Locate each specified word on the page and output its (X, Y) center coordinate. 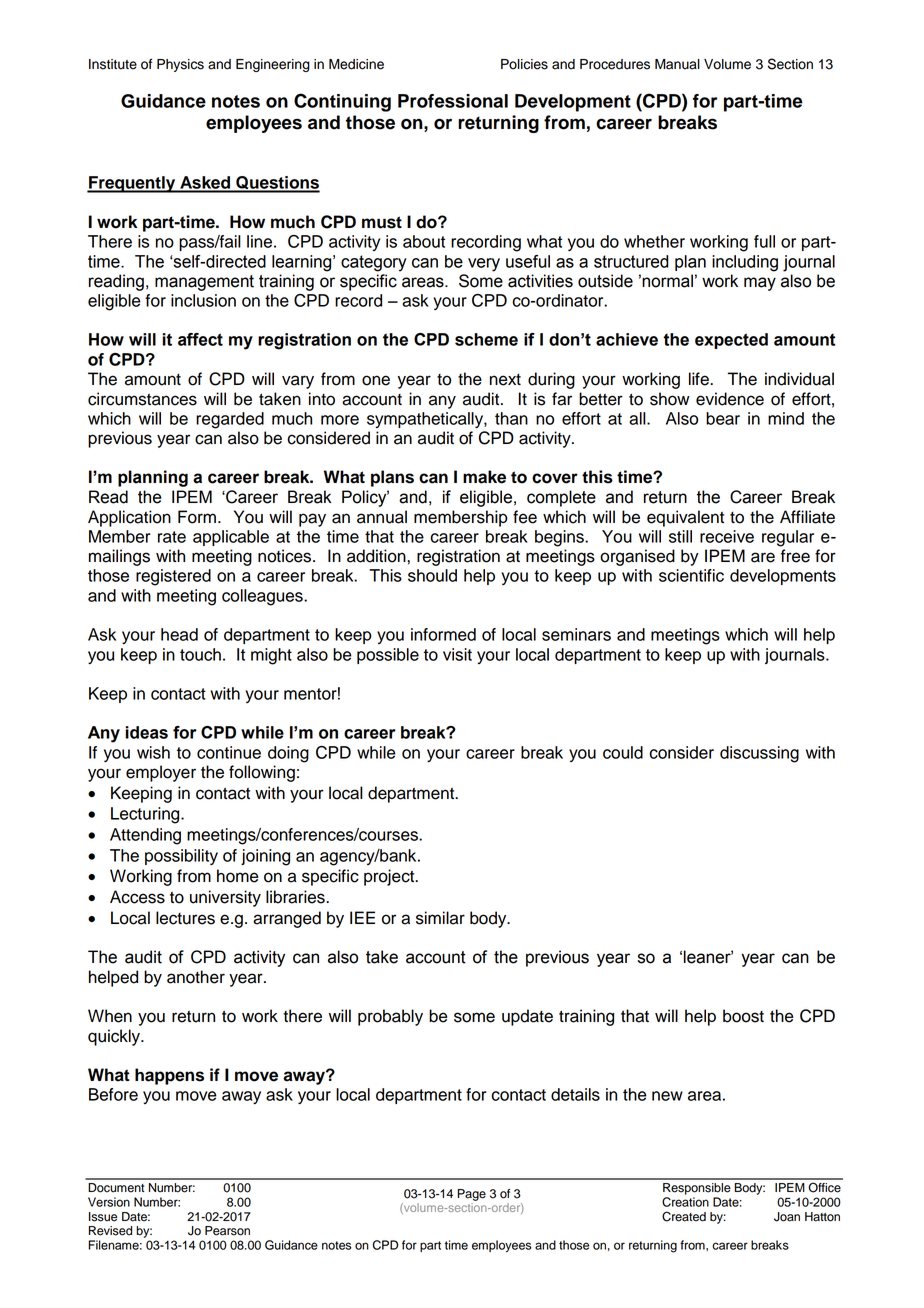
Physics (180, 65)
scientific (691, 575)
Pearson (227, 1231)
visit (457, 654)
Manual (677, 64)
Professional (453, 101)
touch (200, 654)
